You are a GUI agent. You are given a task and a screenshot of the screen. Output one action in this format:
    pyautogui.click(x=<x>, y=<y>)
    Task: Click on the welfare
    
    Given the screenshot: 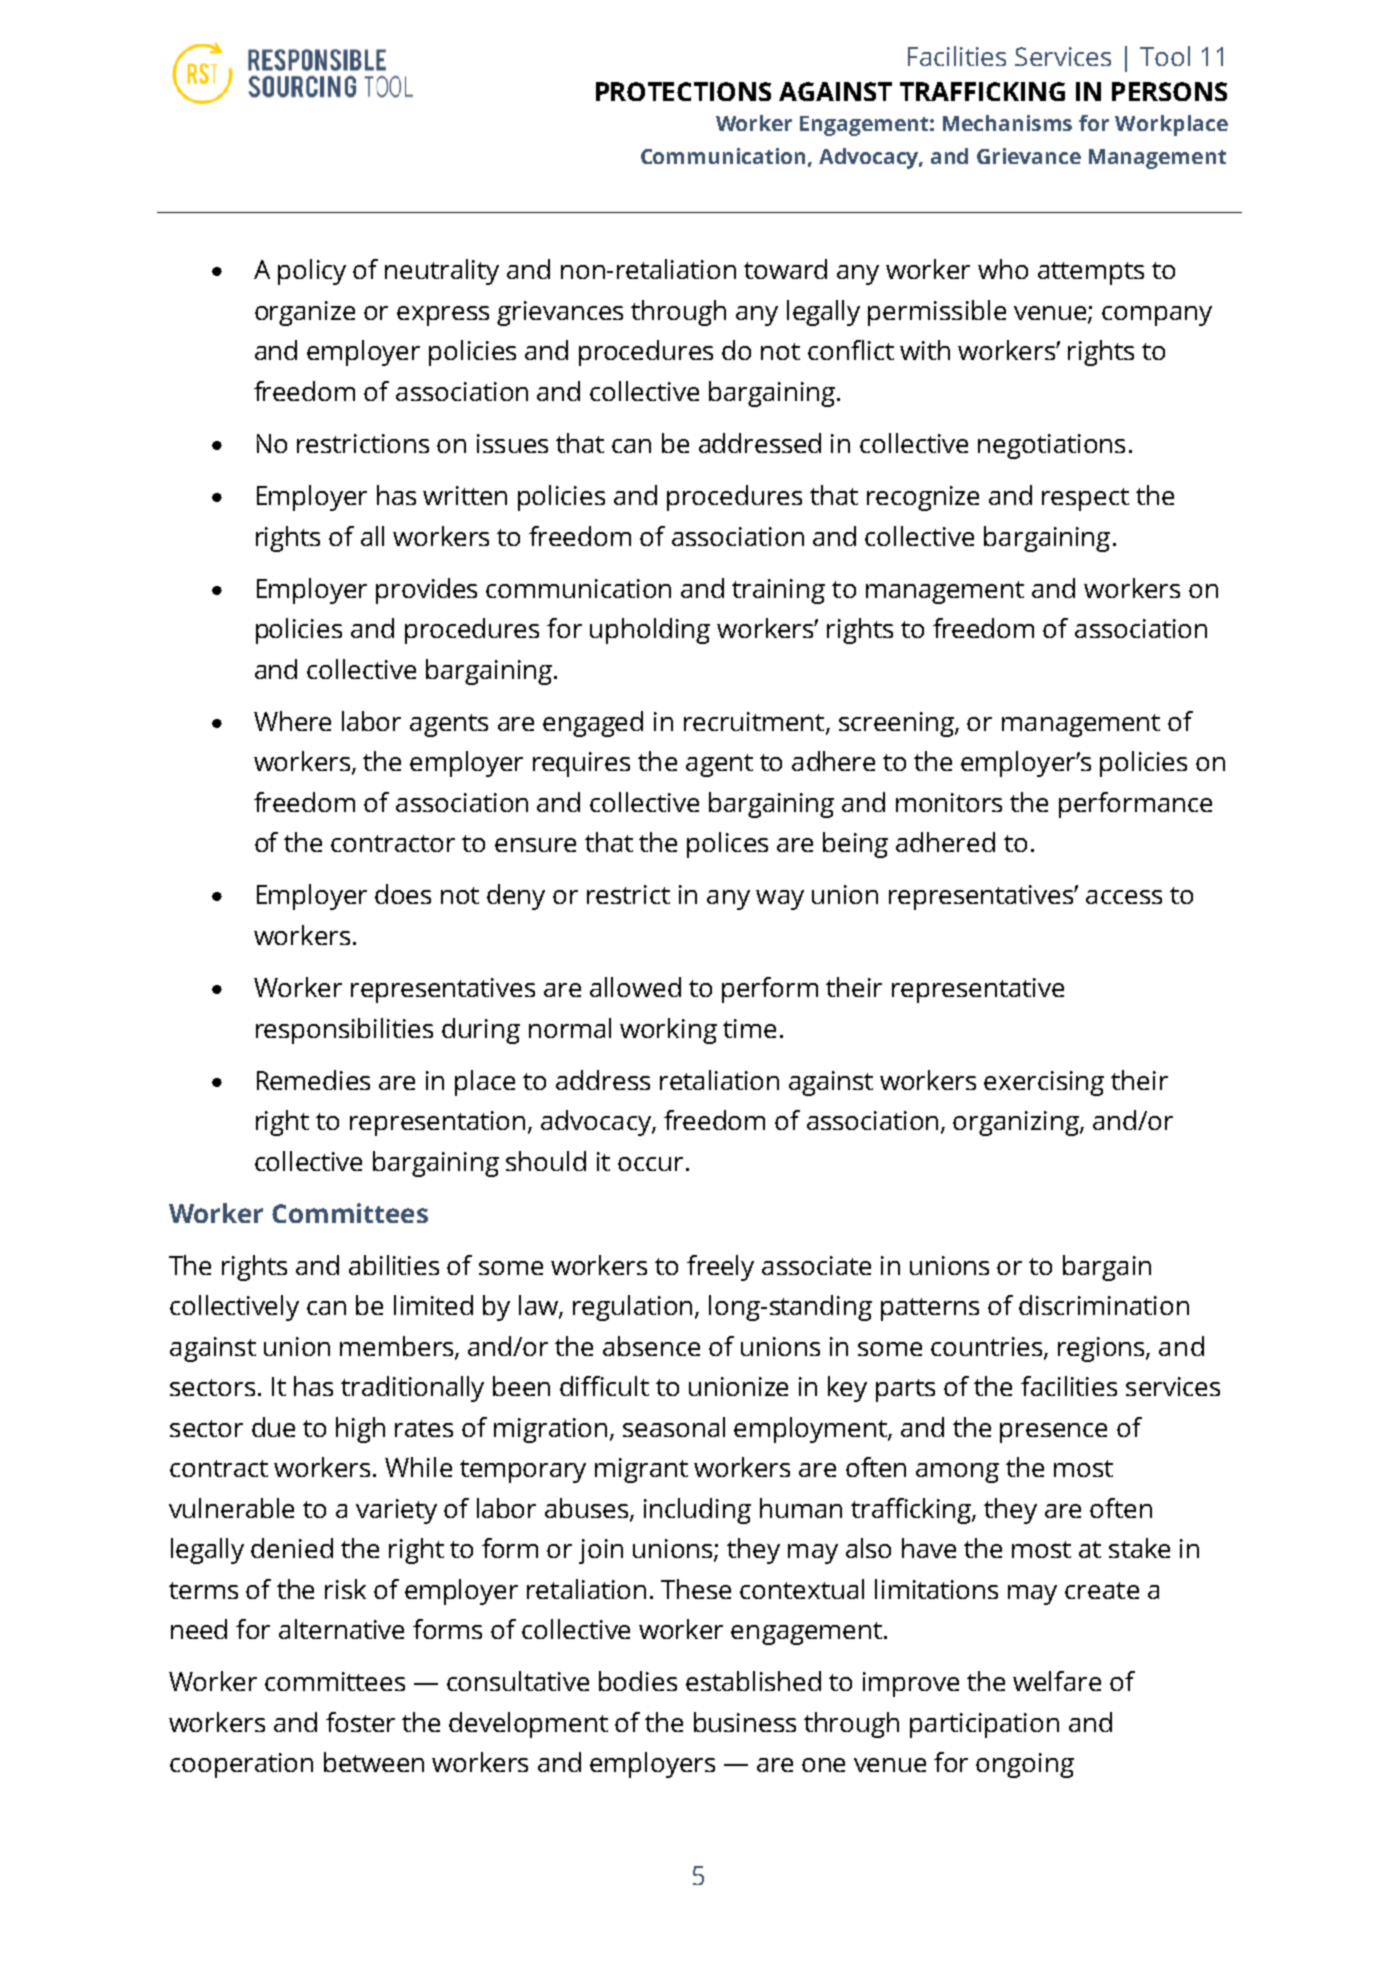 What is the action you would take?
    pyautogui.click(x=1057, y=1681)
